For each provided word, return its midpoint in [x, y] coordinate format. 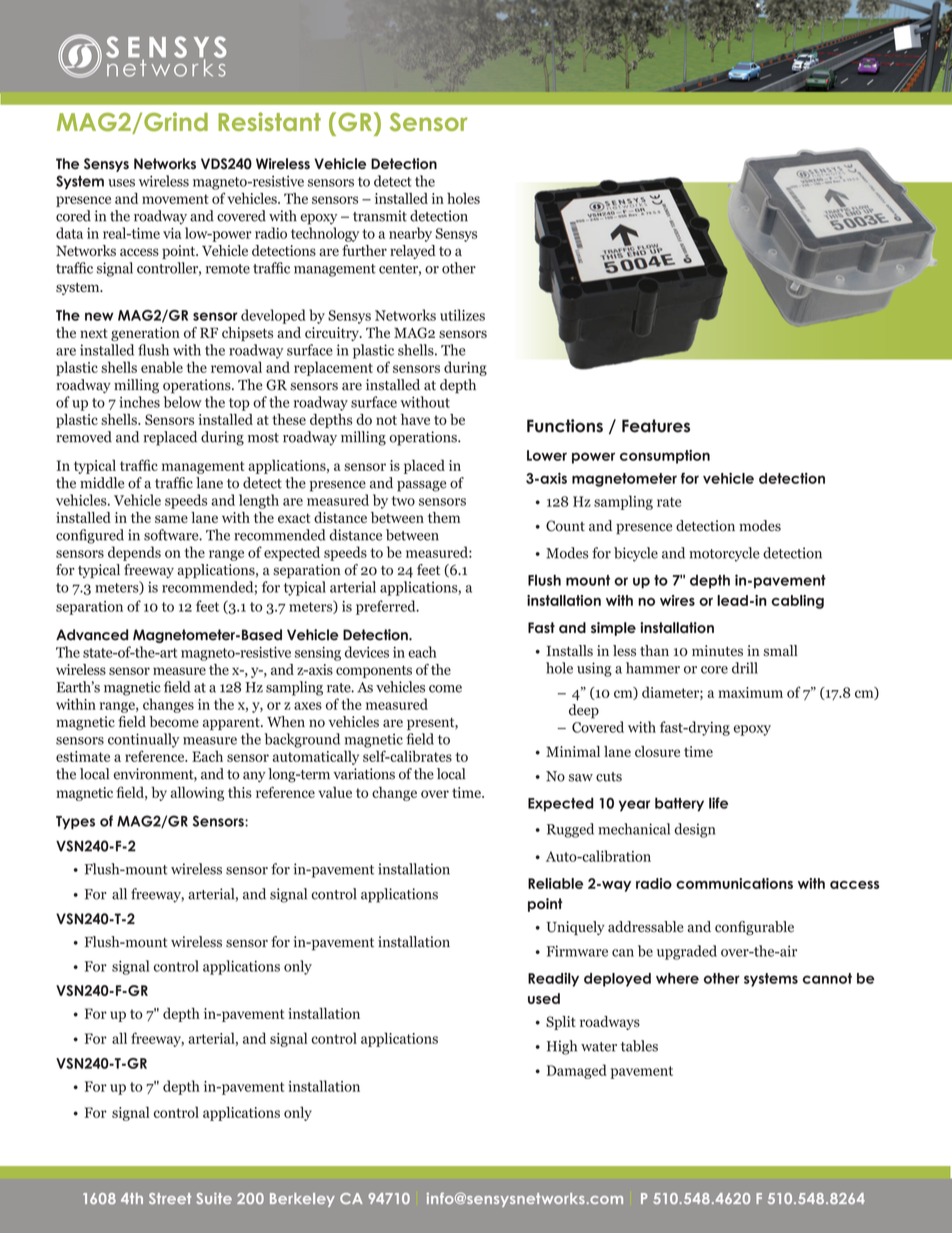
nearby [410, 234]
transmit [380, 216]
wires [677, 600]
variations [364, 774]
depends [134, 553]
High [562, 1047]
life [718, 803]
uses [121, 183]
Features [656, 426]
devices [367, 652]
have [415, 419]
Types [75, 822]
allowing [197, 794]
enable [162, 367]
